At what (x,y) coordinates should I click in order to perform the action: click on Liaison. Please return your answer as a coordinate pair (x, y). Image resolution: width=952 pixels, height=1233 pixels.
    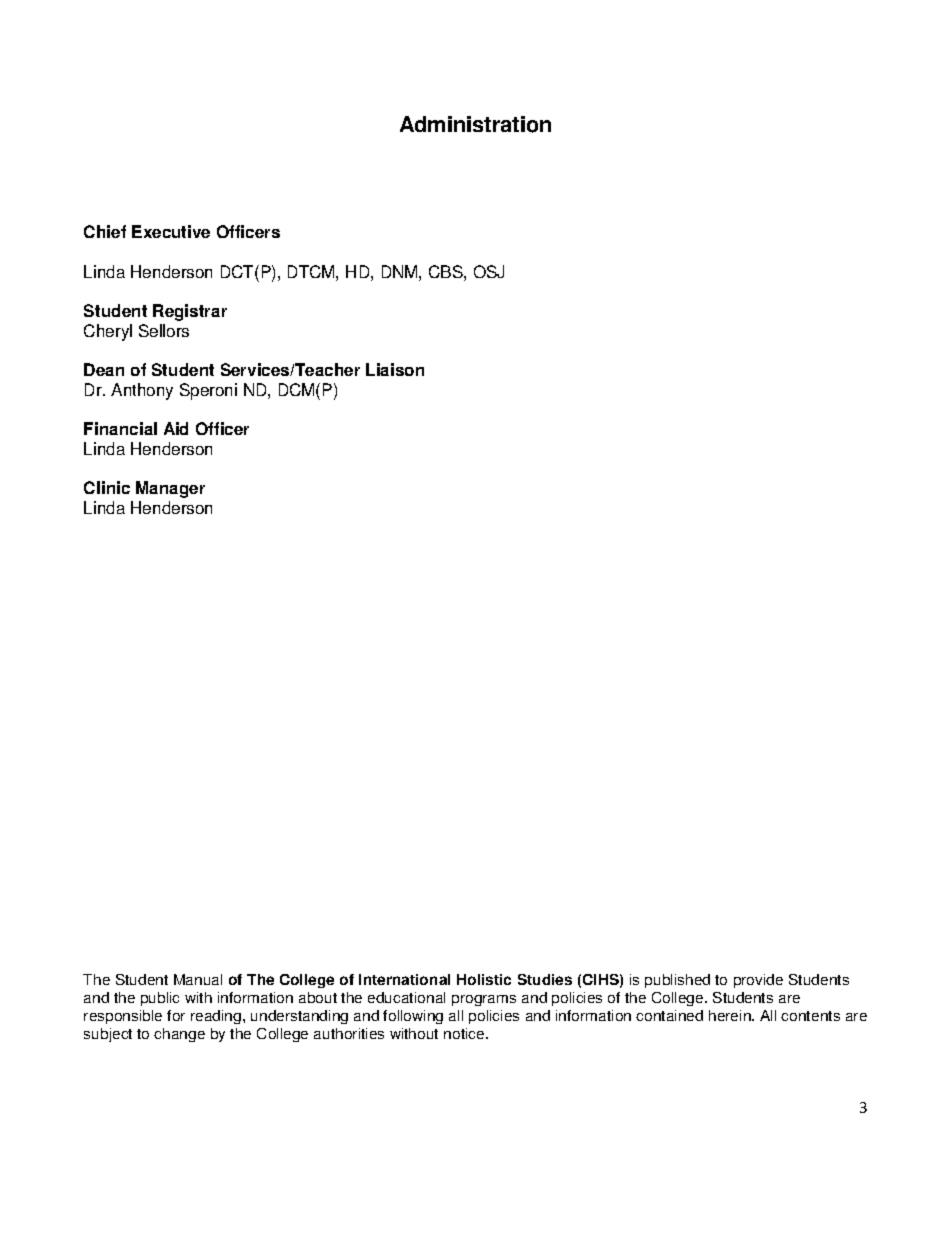
    Looking at the image, I should click on (395, 369).
